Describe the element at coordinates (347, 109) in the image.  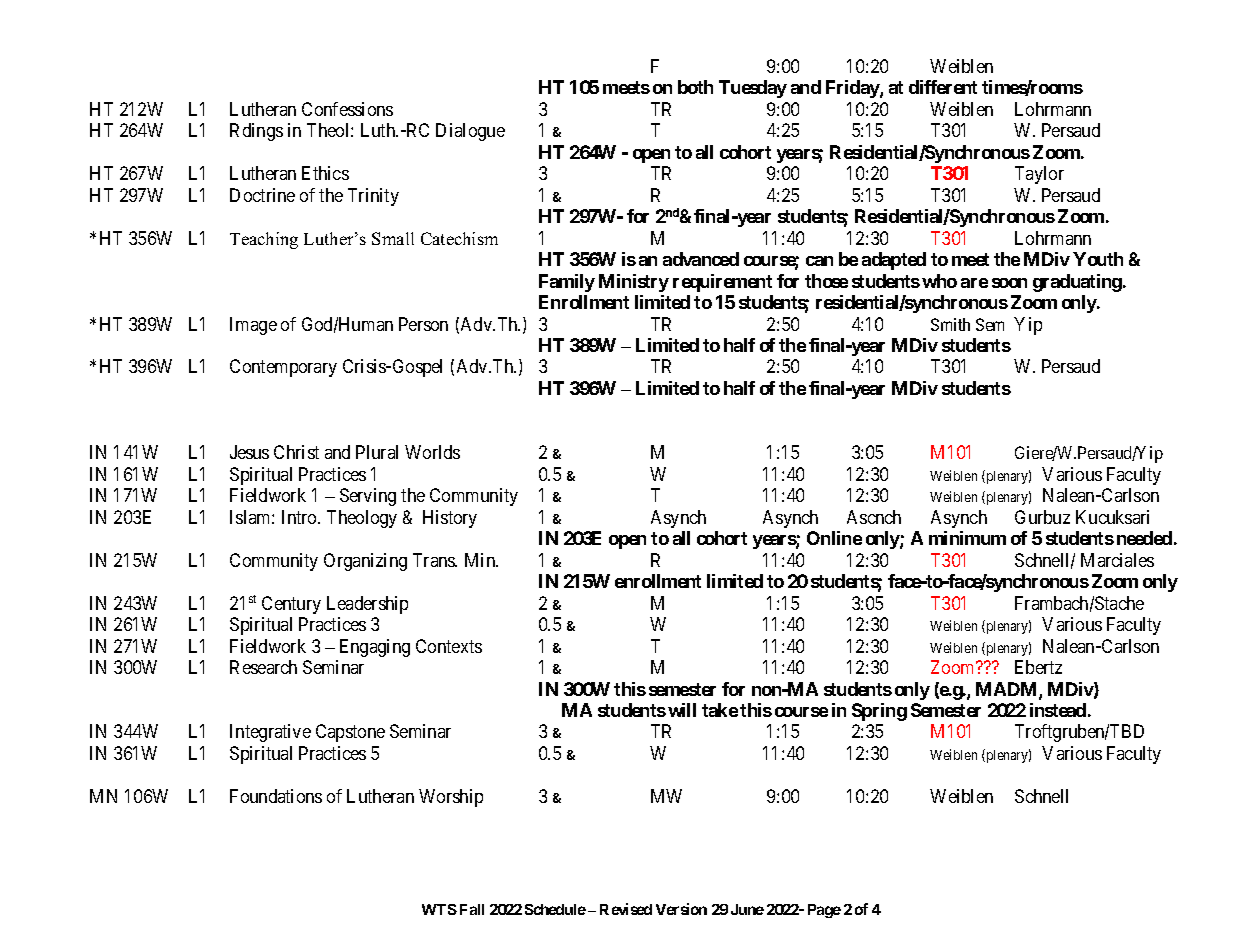
I see `Confessions` at that location.
